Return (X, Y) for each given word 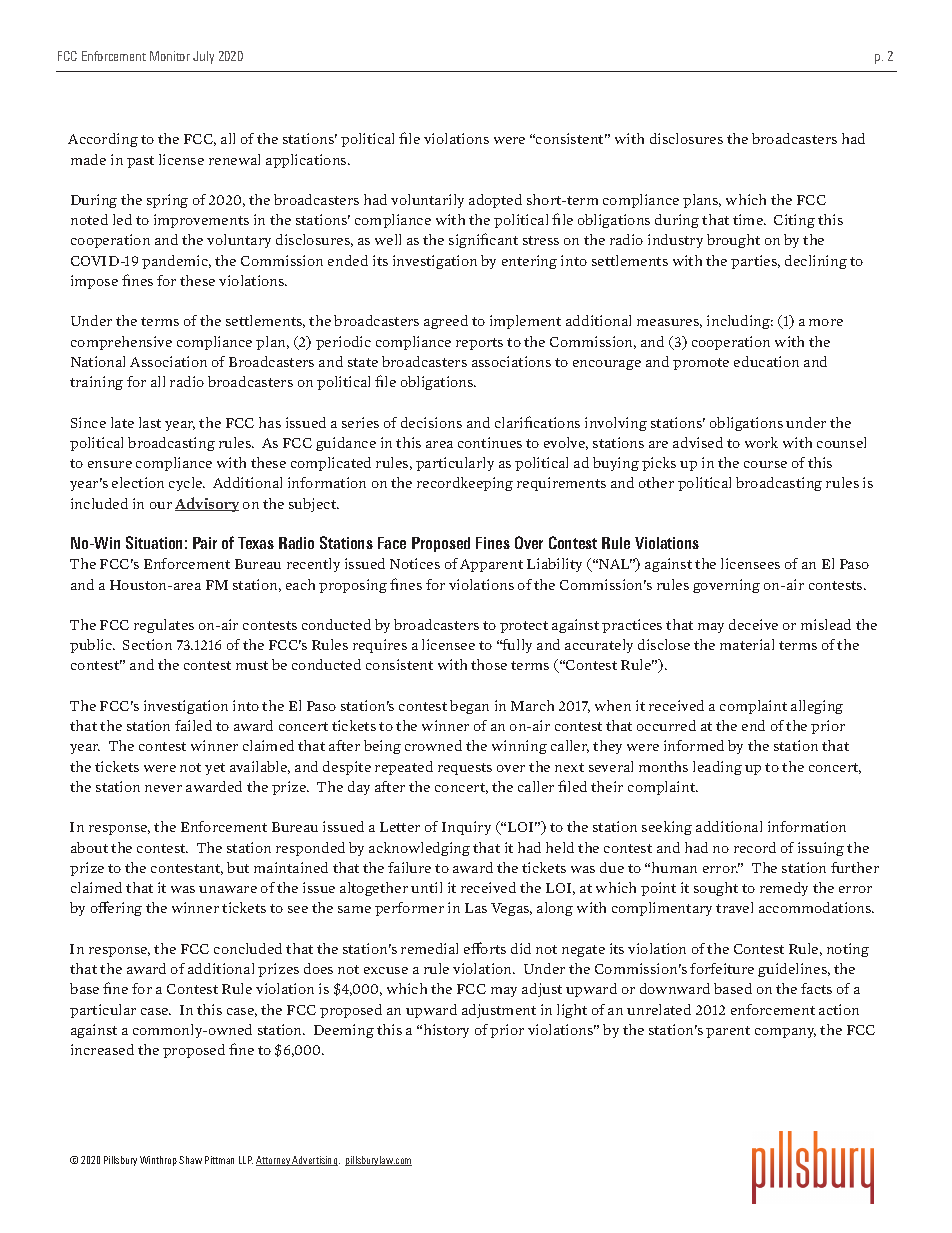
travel (734, 907)
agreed (446, 322)
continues (490, 442)
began (469, 707)
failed (193, 725)
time (749, 219)
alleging (817, 707)
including (740, 322)
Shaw (190, 1160)
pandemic (176, 262)
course (765, 464)
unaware (228, 889)
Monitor (170, 56)
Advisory (207, 504)
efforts (485, 948)
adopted (495, 201)
